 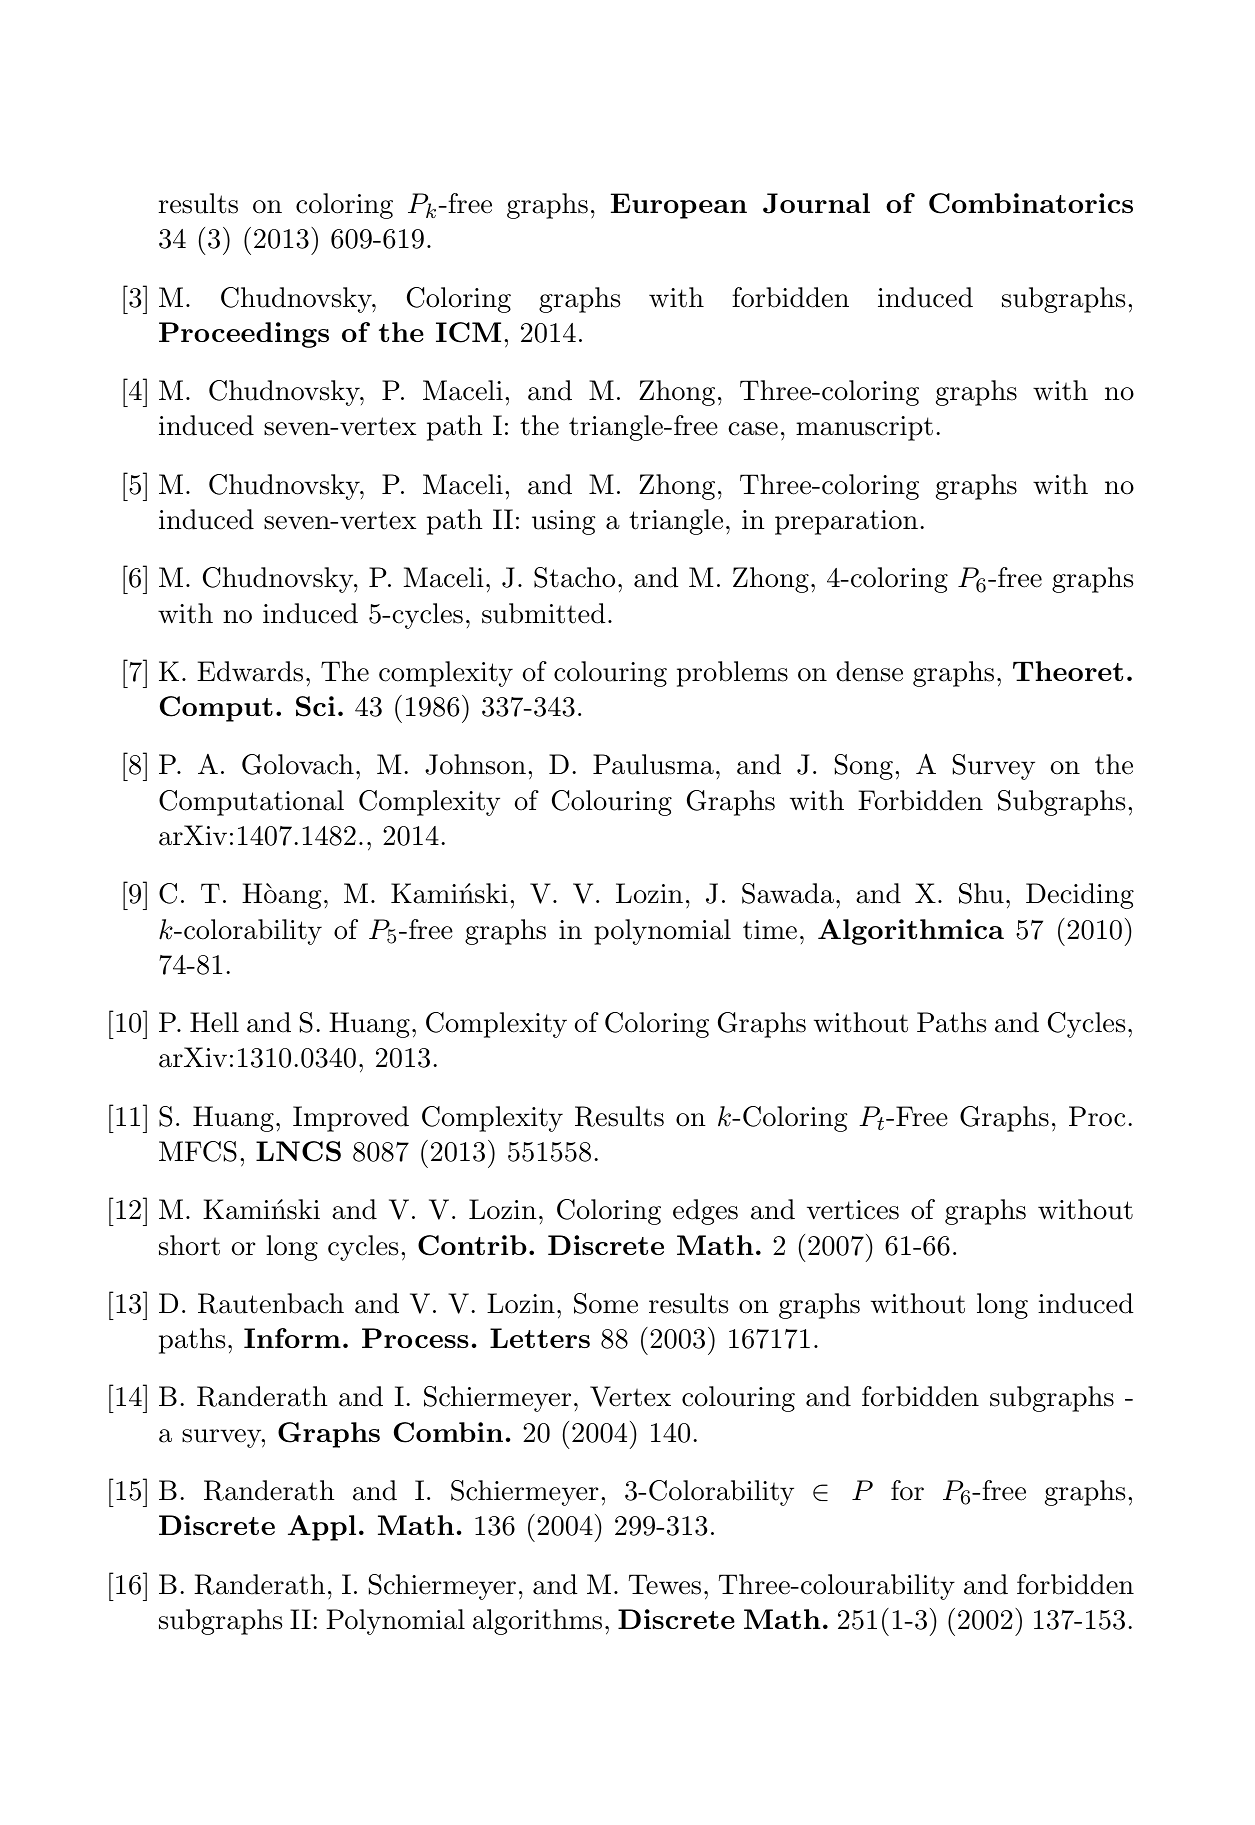 I want to click on European, so click(x=679, y=206).
